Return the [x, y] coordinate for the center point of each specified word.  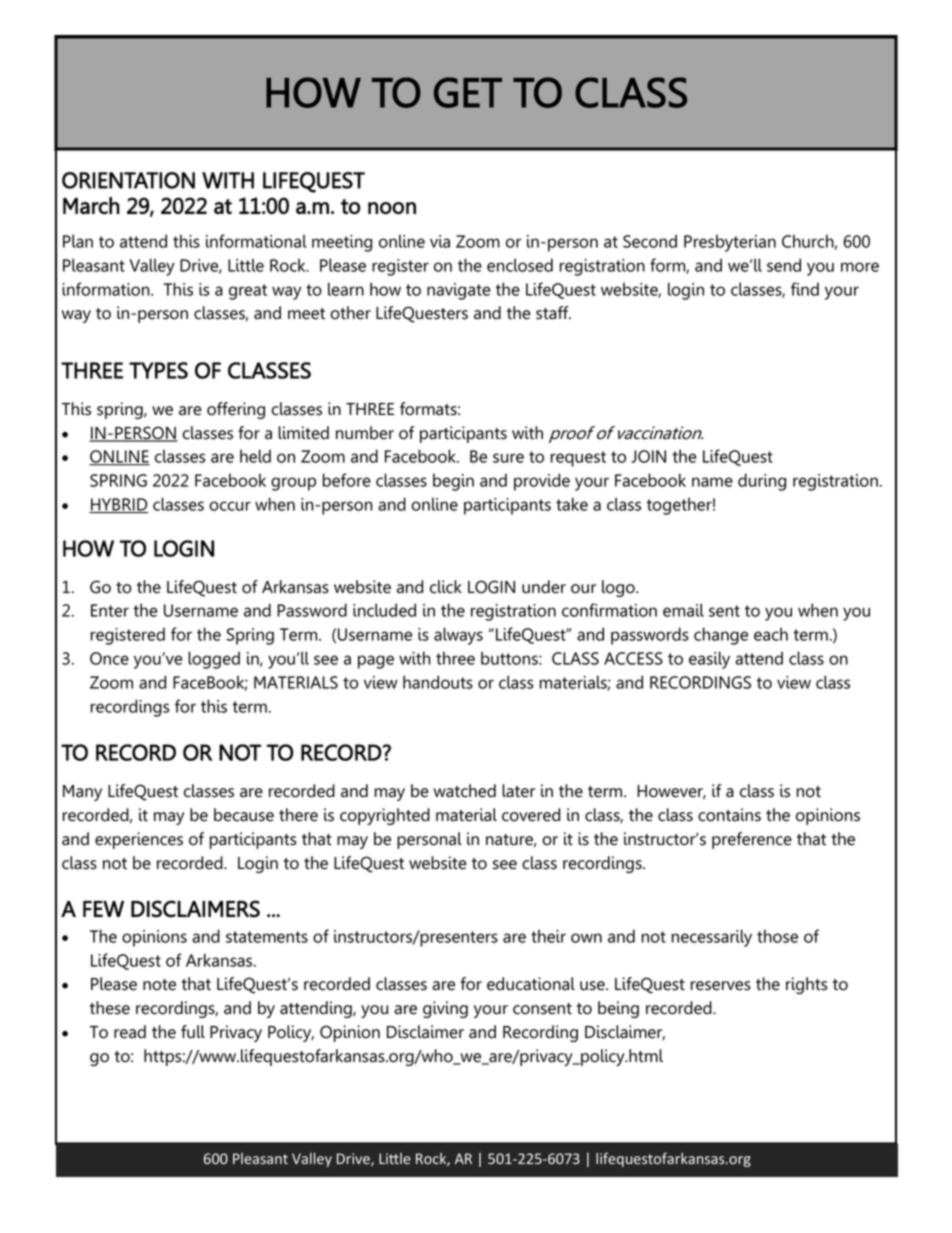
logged [214, 660]
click [446, 587]
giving [445, 1009]
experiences [139, 840]
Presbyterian [730, 243]
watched [464, 791]
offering [236, 410]
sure [508, 458]
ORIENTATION [128, 180]
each [771, 634]
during [762, 482]
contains [729, 815]
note [159, 985]
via [440, 241]
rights [807, 985]
